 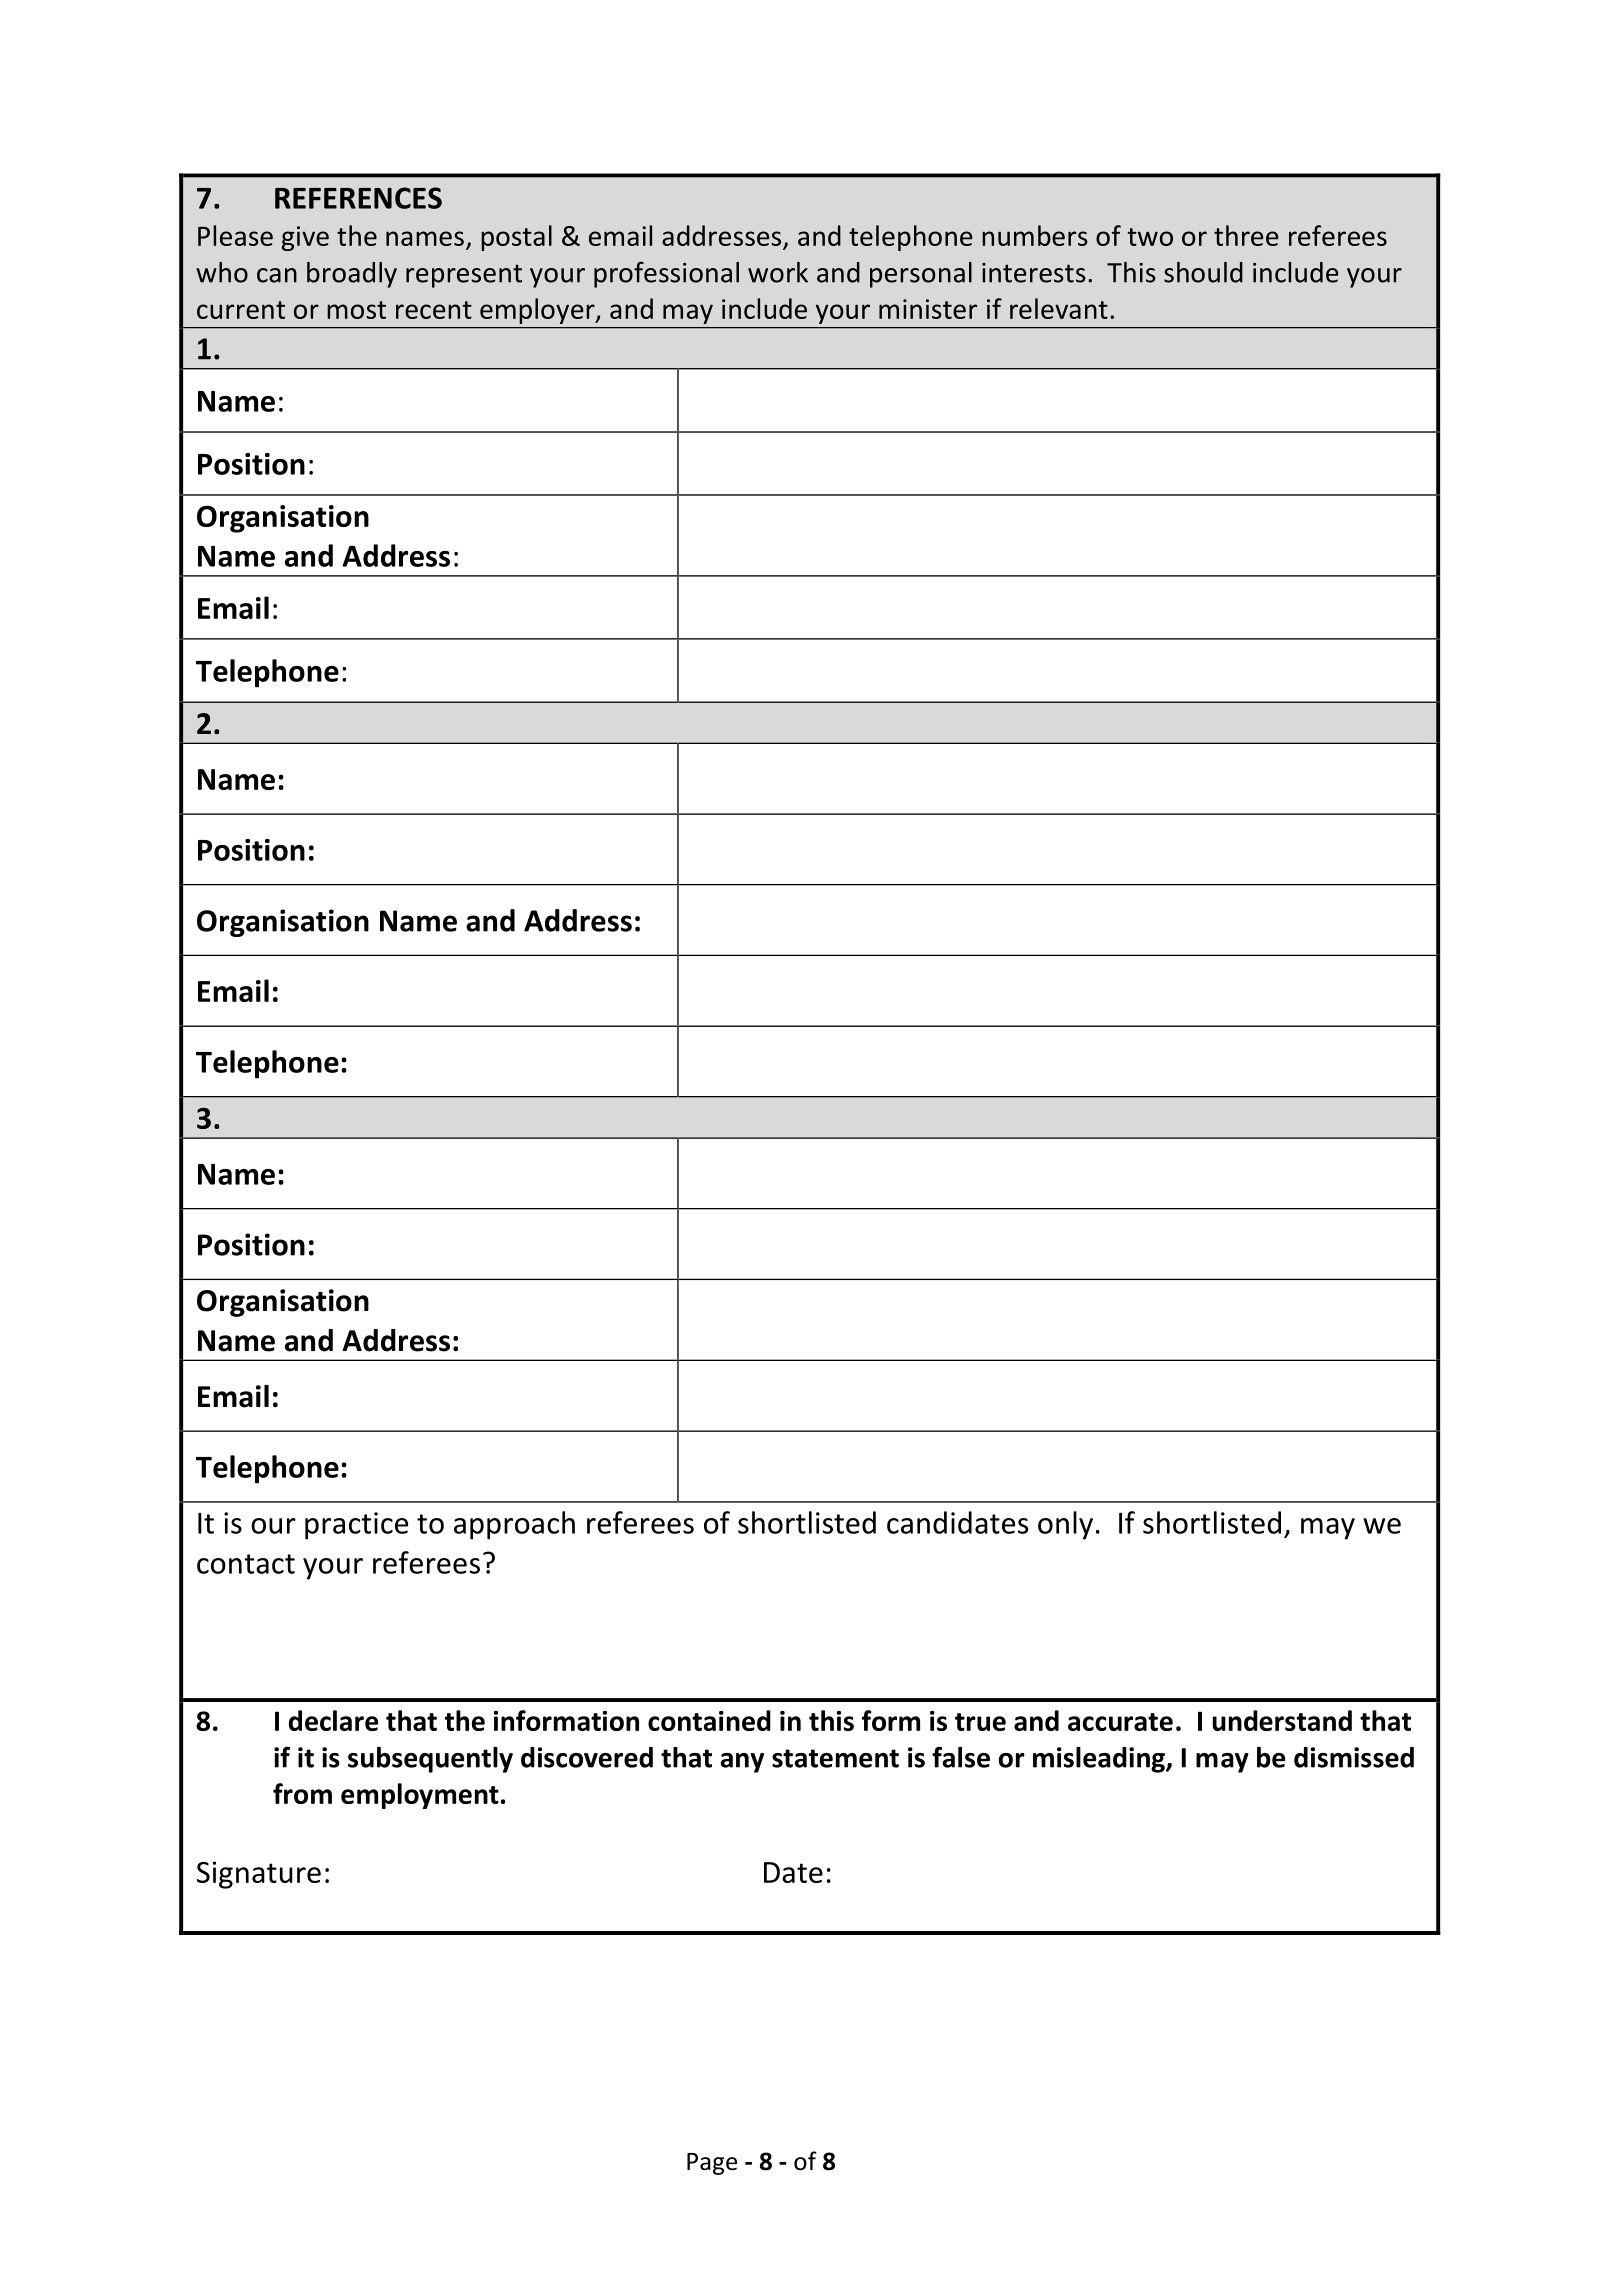 I want to click on Page, so click(x=712, y=2164).
